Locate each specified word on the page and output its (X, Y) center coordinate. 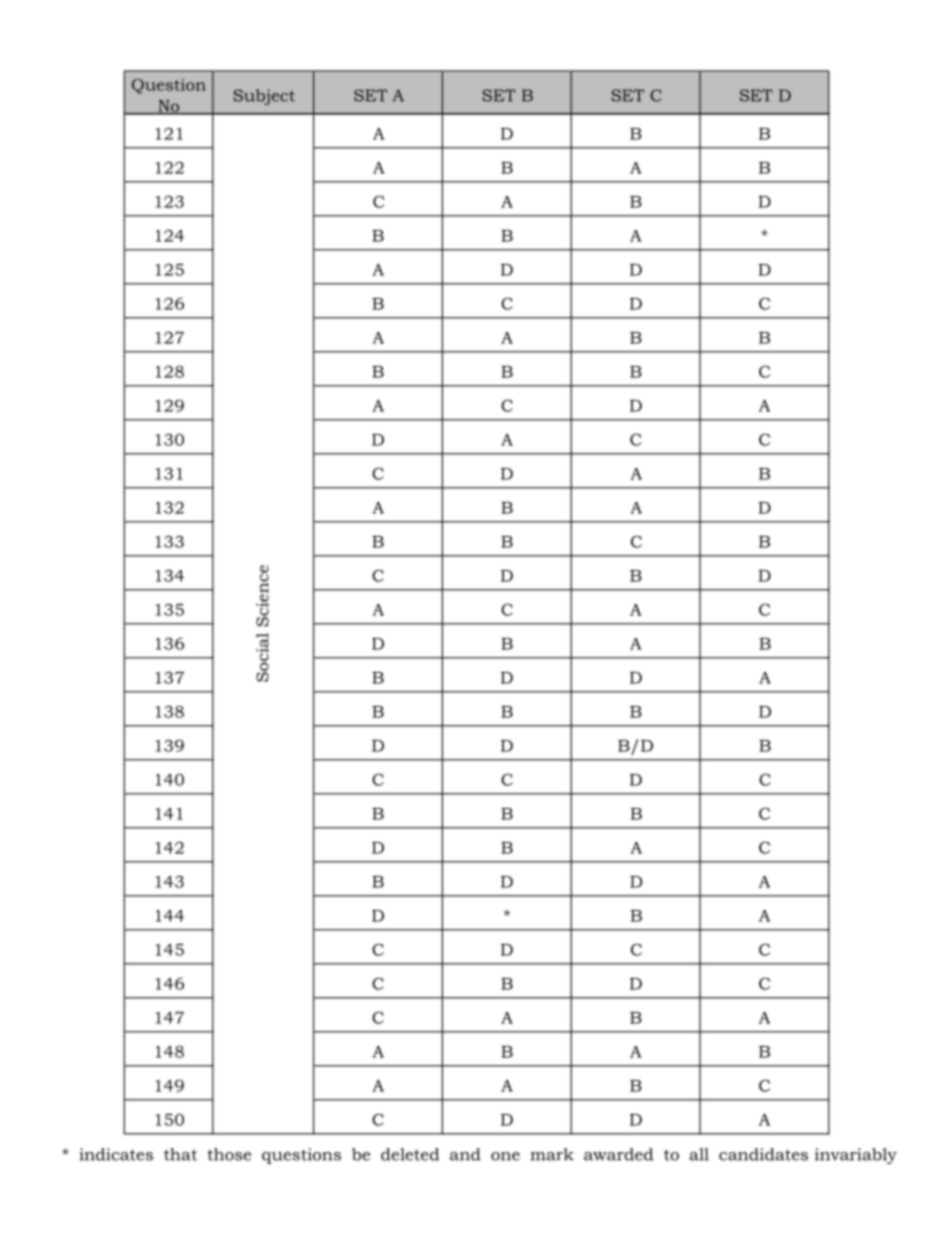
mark (552, 1154)
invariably (856, 1156)
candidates (763, 1154)
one (505, 1156)
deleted (410, 1154)
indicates (116, 1154)
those (229, 1154)
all (699, 1154)
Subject (264, 97)
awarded (618, 1154)
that (180, 1154)
